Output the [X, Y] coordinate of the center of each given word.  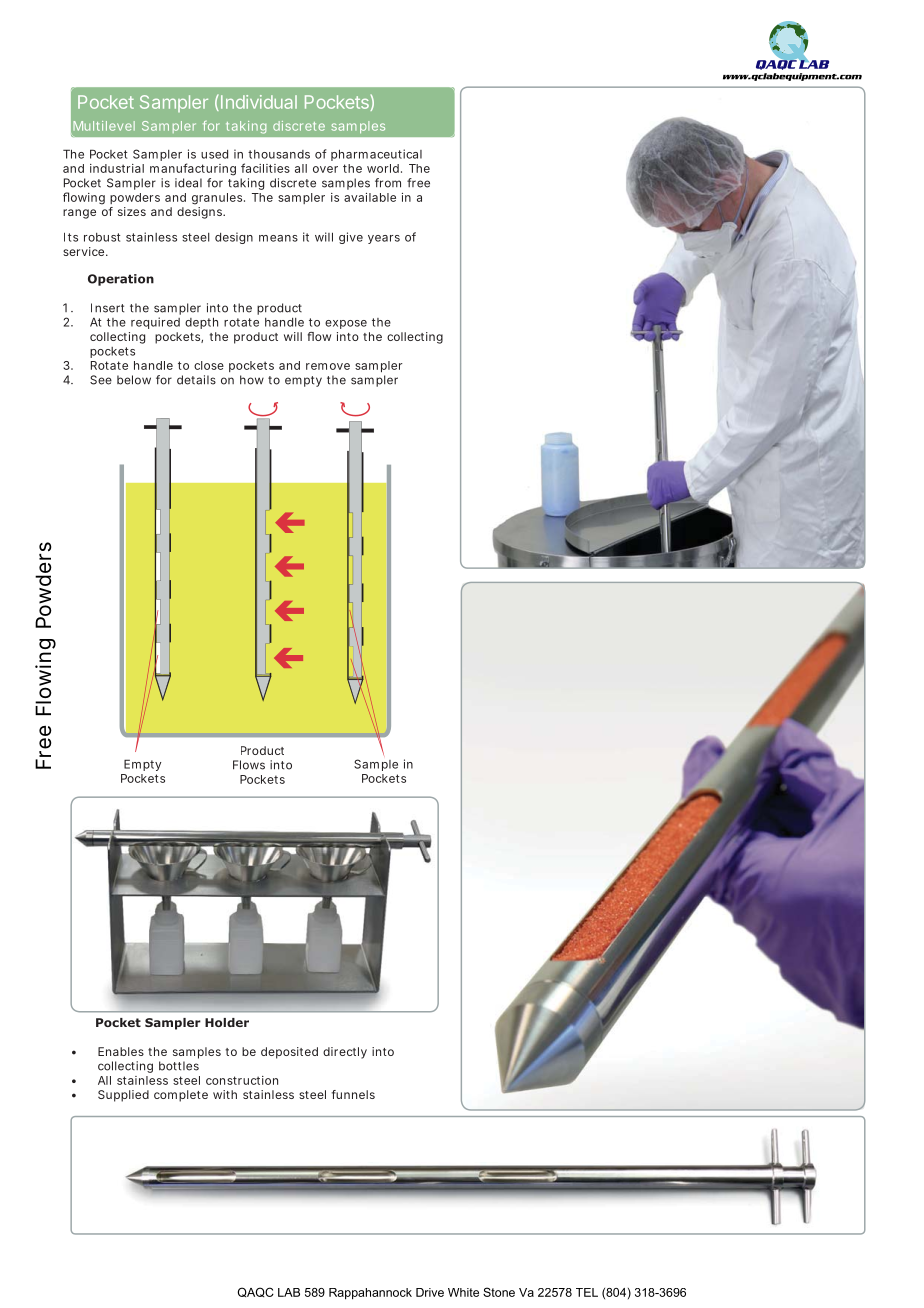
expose [346, 324]
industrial [117, 168]
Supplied [123, 1096]
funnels [353, 1094]
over [325, 169]
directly [345, 1053]
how [252, 380]
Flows [249, 765]
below [134, 380]
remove [328, 366]
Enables [121, 1051]
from [388, 183]
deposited [289, 1053]
